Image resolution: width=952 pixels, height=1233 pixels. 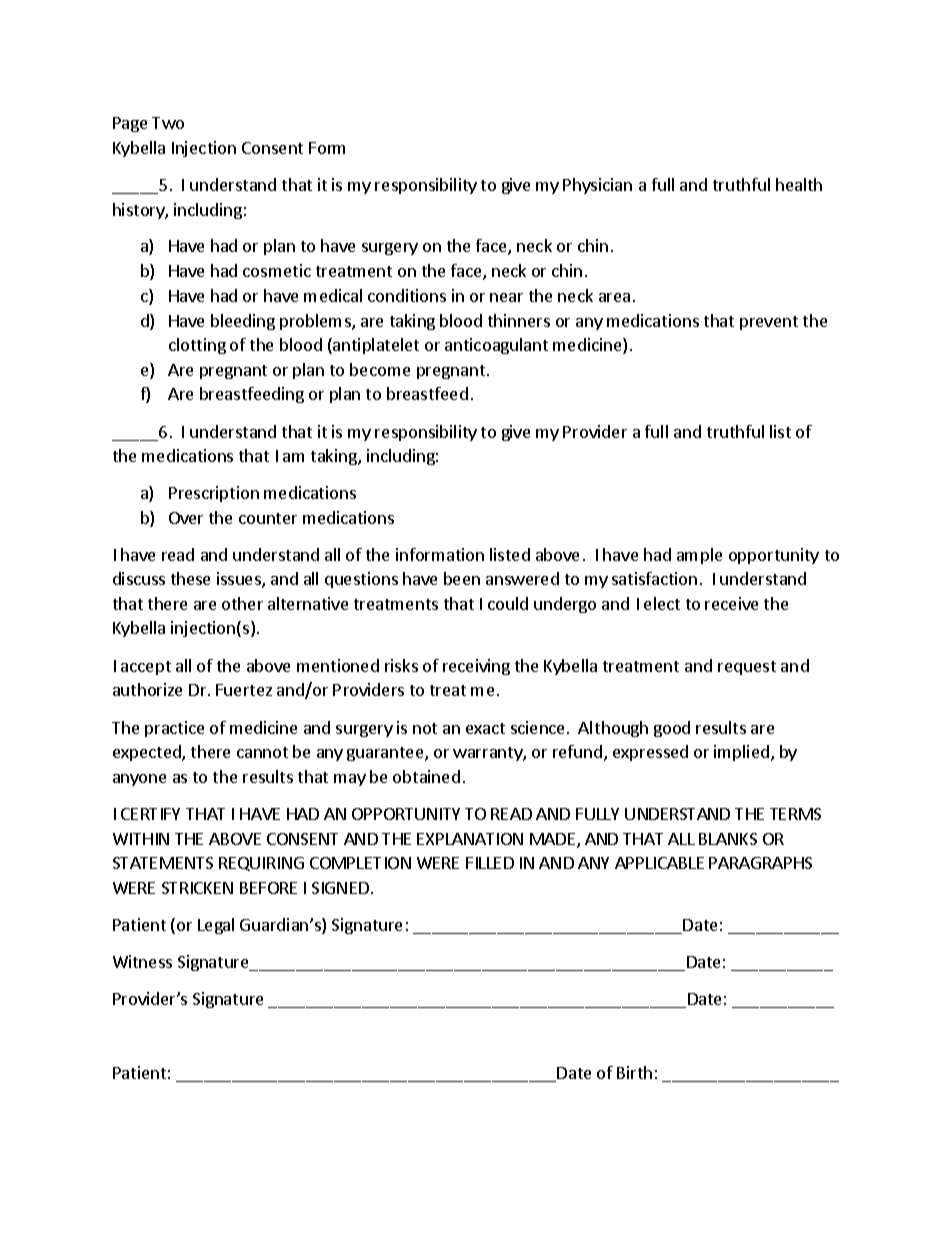 What do you see at coordinates (142, 961) in the image?
I see `Witness` at bounding box center [142, 961].
